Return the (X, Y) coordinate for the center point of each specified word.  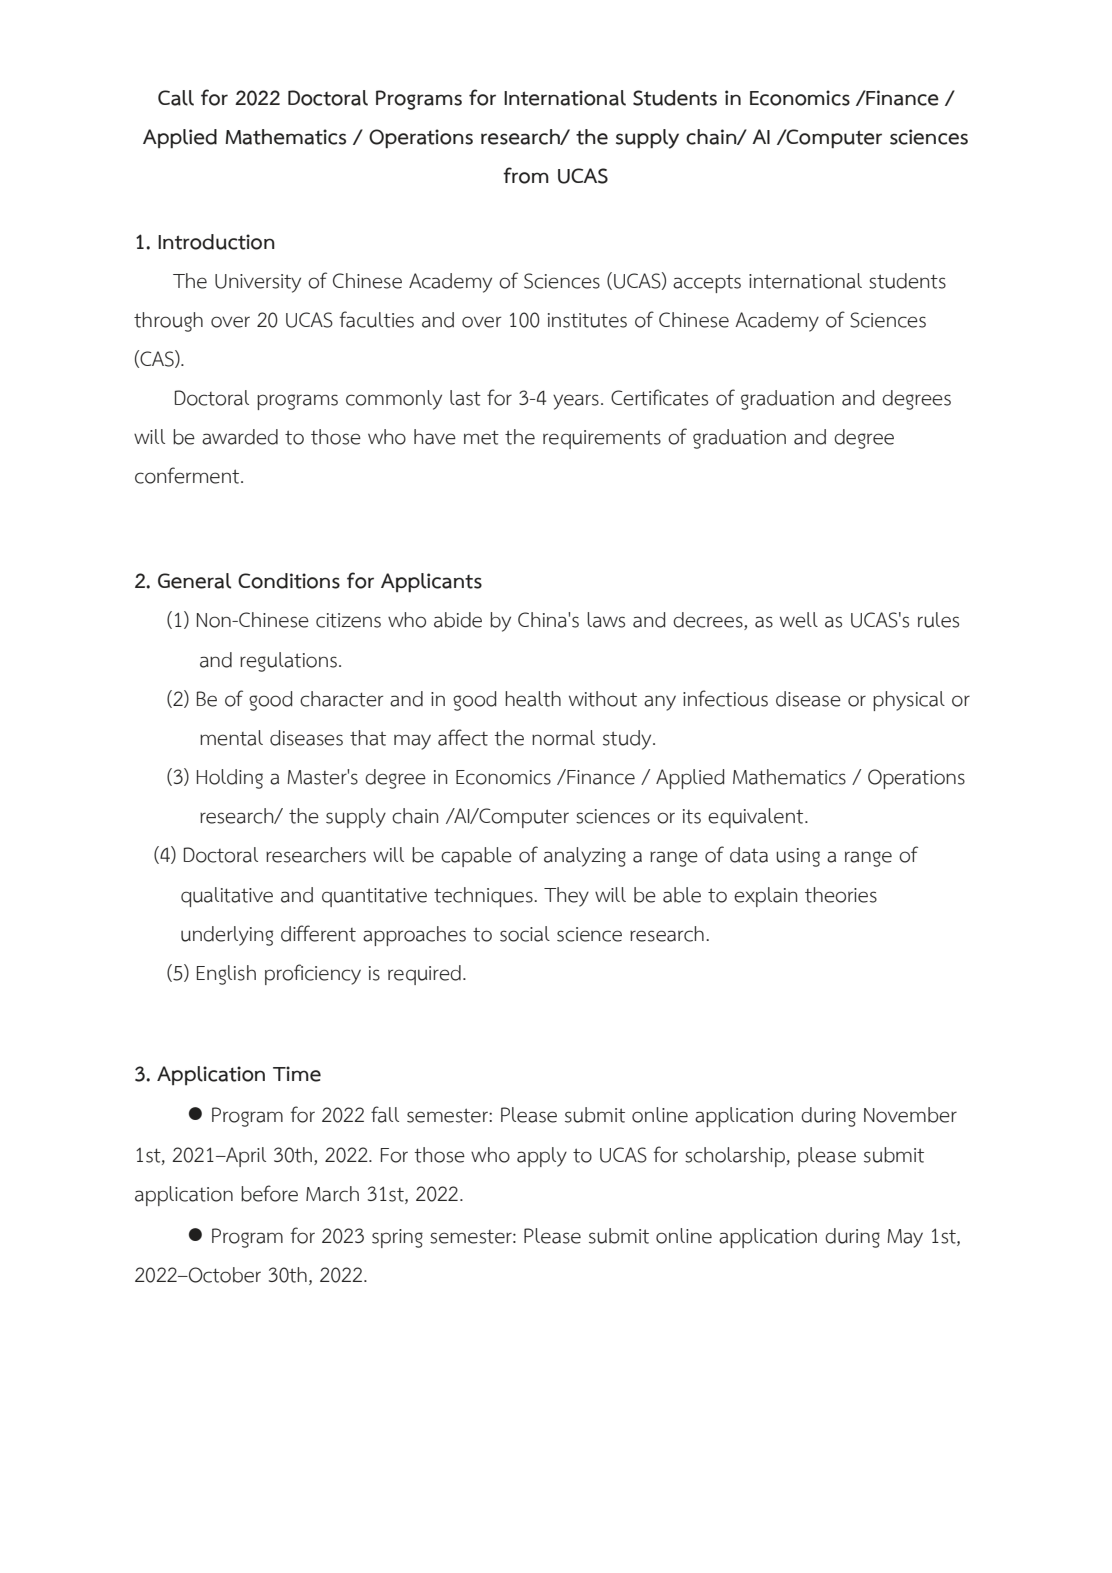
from (526, 175)
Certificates (659, 397)
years (576, 402)
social (525, 934)
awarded (240, 437)
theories (841, 895)
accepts (707, 283)
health (533, 699)
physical (909, 701)
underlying (227, 936)
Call (176, 98)
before (269, 1193)
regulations (288, 662)
